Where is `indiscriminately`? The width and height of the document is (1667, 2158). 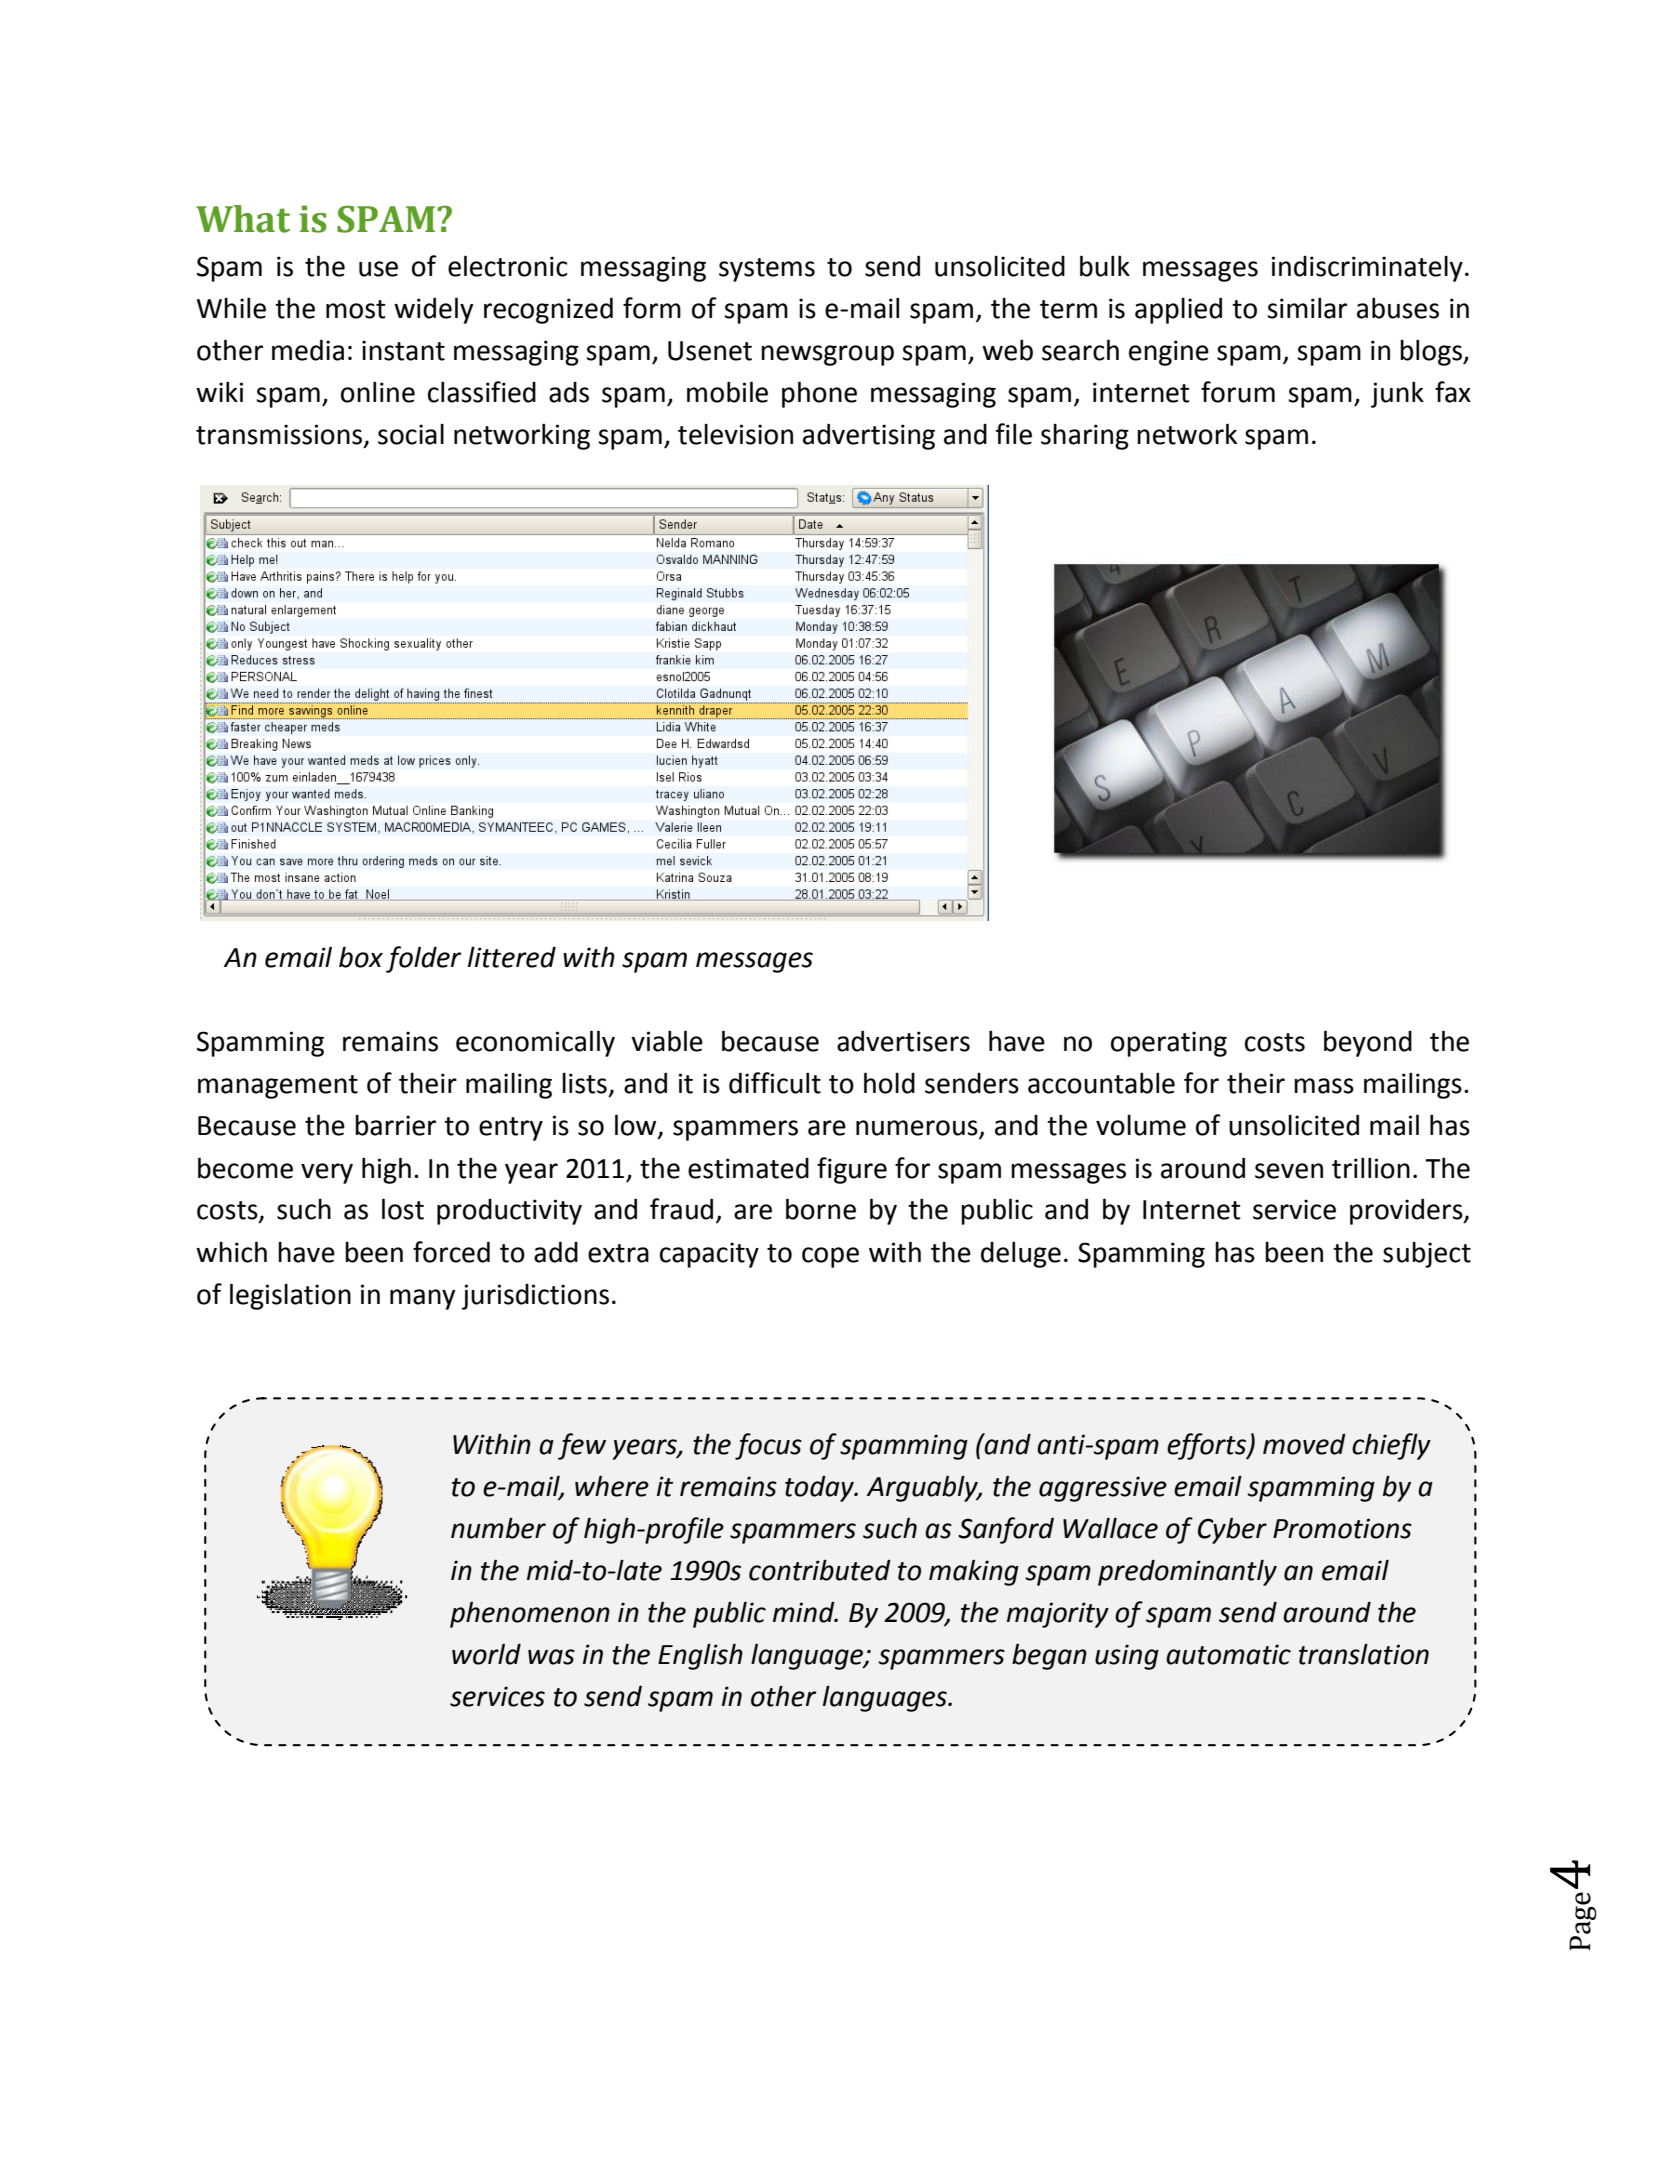 indiscriminately is located at coordinates (1367, 269).
